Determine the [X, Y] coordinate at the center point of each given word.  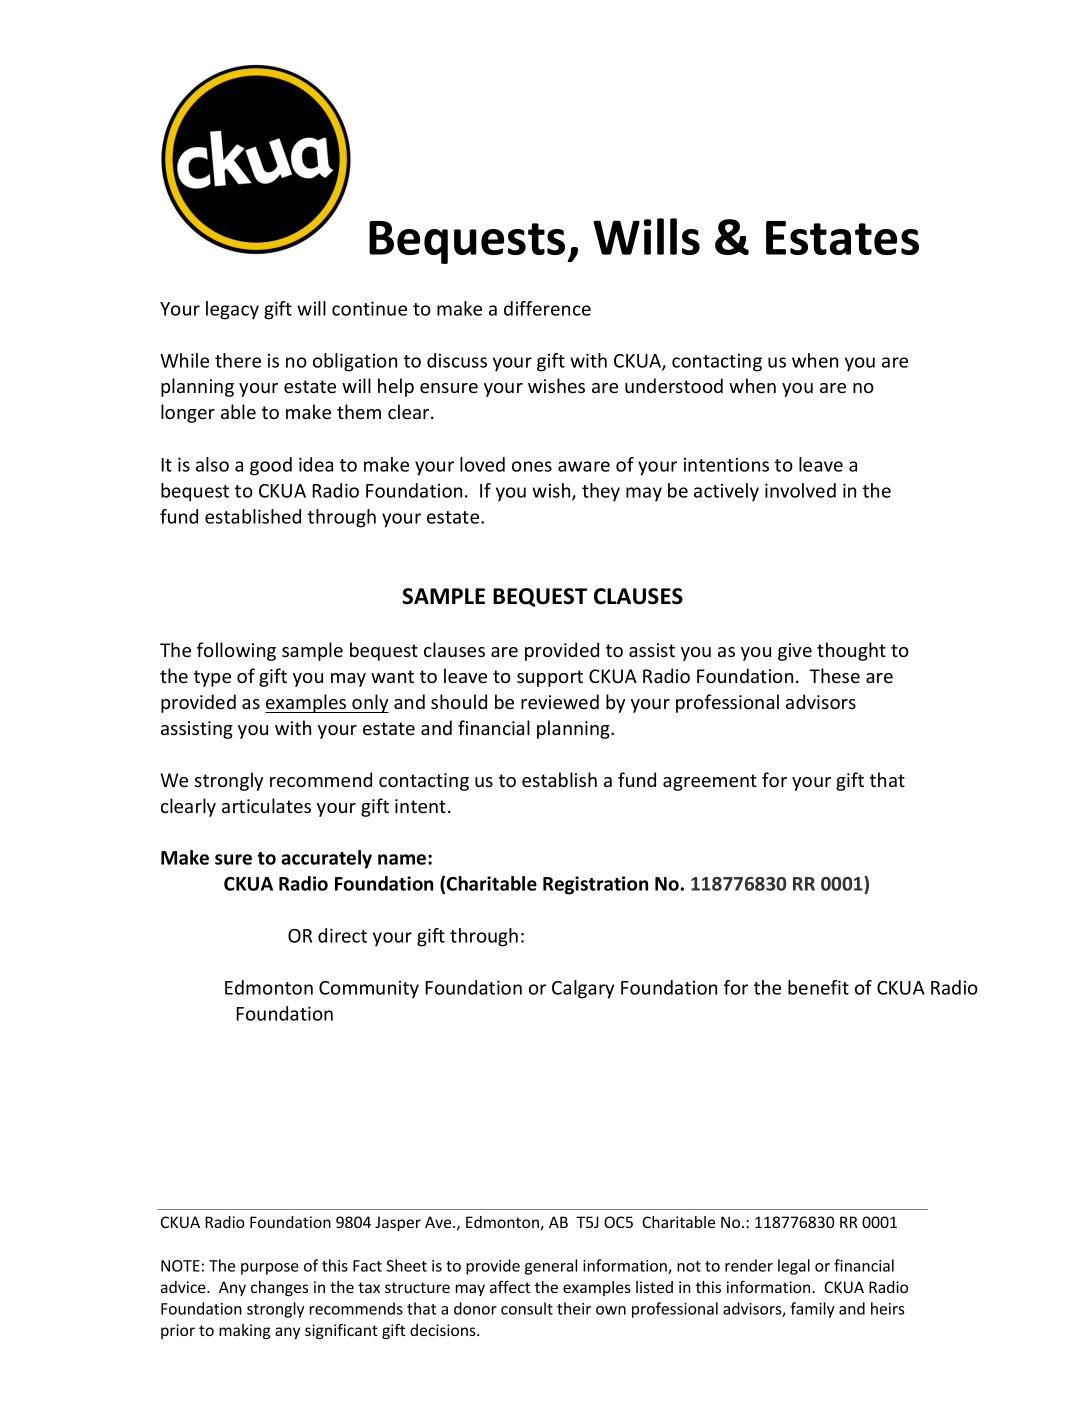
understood [674, 385]
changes [279, 1288]
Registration [595, 885]
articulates [266, 805]
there [238, 360]
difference [547, 308]
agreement [710, 782]
